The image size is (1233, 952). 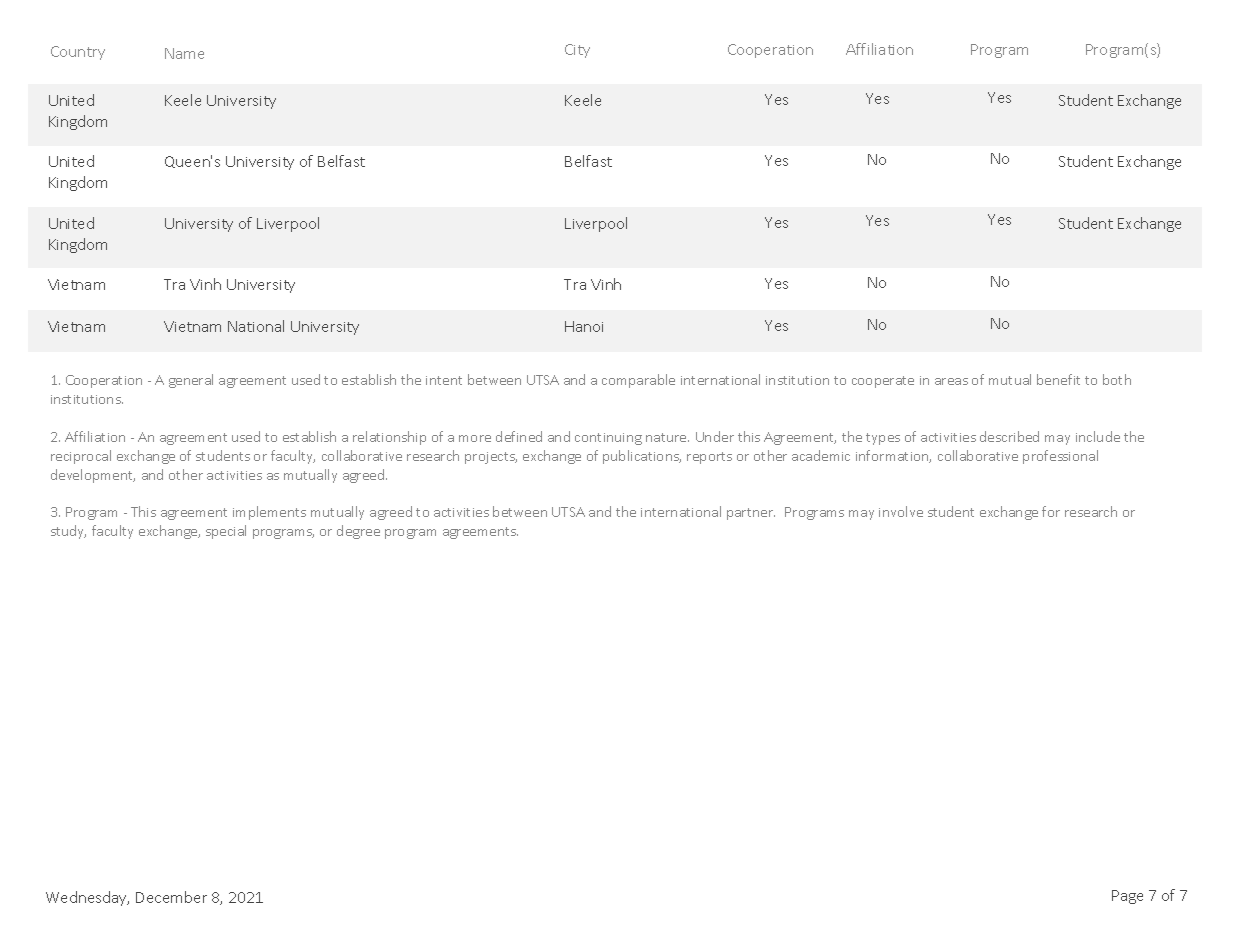 What do you see at coordinates (901, 511) in the screenshot?
I see `involve` at bounding box center [901, 511].
